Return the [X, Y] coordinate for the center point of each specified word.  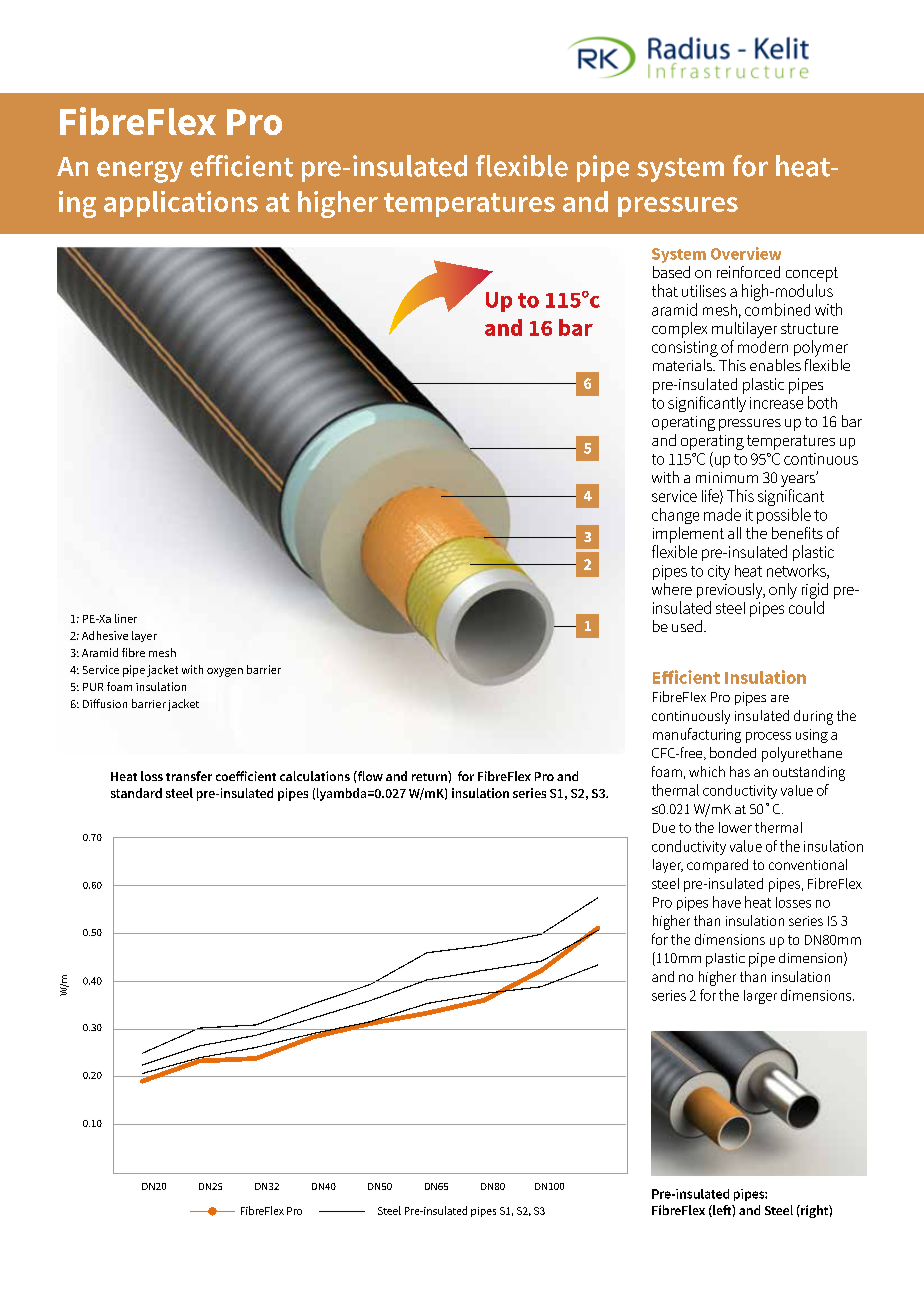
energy [140, 172]
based [671, 272]
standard [136, 793]
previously [731, 591]
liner [126, 618]
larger [760, 997]
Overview [746, 253]
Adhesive [105, 635]
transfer [189, 776]
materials [683, 365]
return [430, 776]
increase [776, 403]
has [740, 771]
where [672, 589]
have [727, 902]
